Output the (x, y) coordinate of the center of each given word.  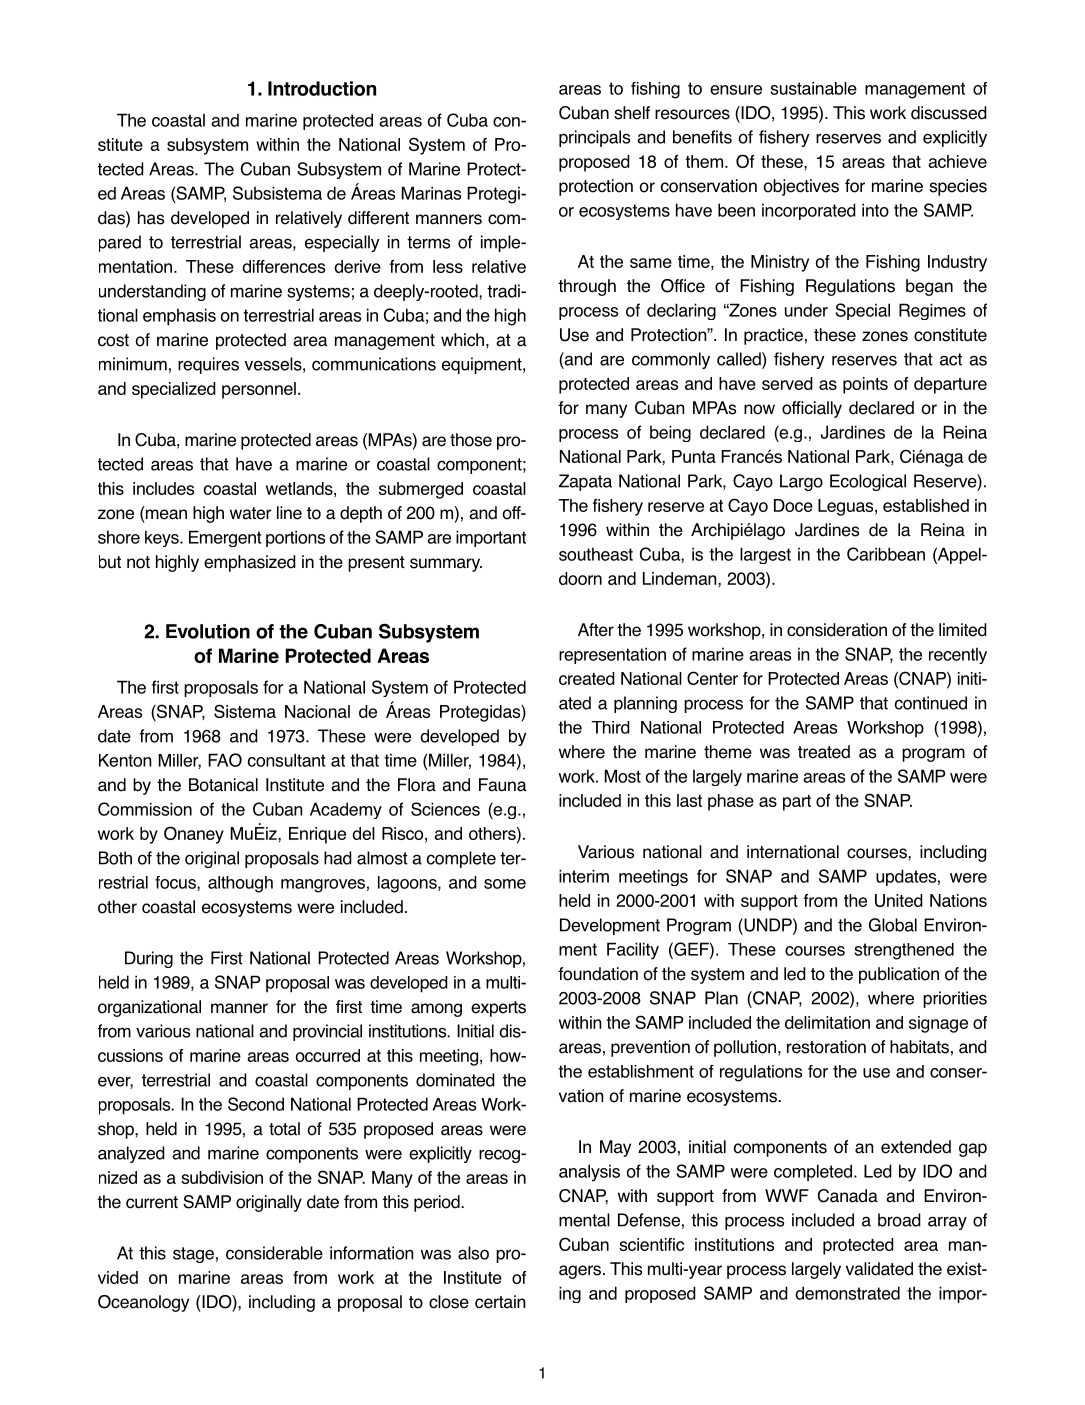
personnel (259, 390)
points (865, 385)
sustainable (813, 88)
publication (899, 975)
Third (610, 727)
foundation (598, 974)
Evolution (208, 631)
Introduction (322, 88)
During (149, 959)
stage (193, 1255)
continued (931, 703)
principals (594, 138)
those (471, 440)
